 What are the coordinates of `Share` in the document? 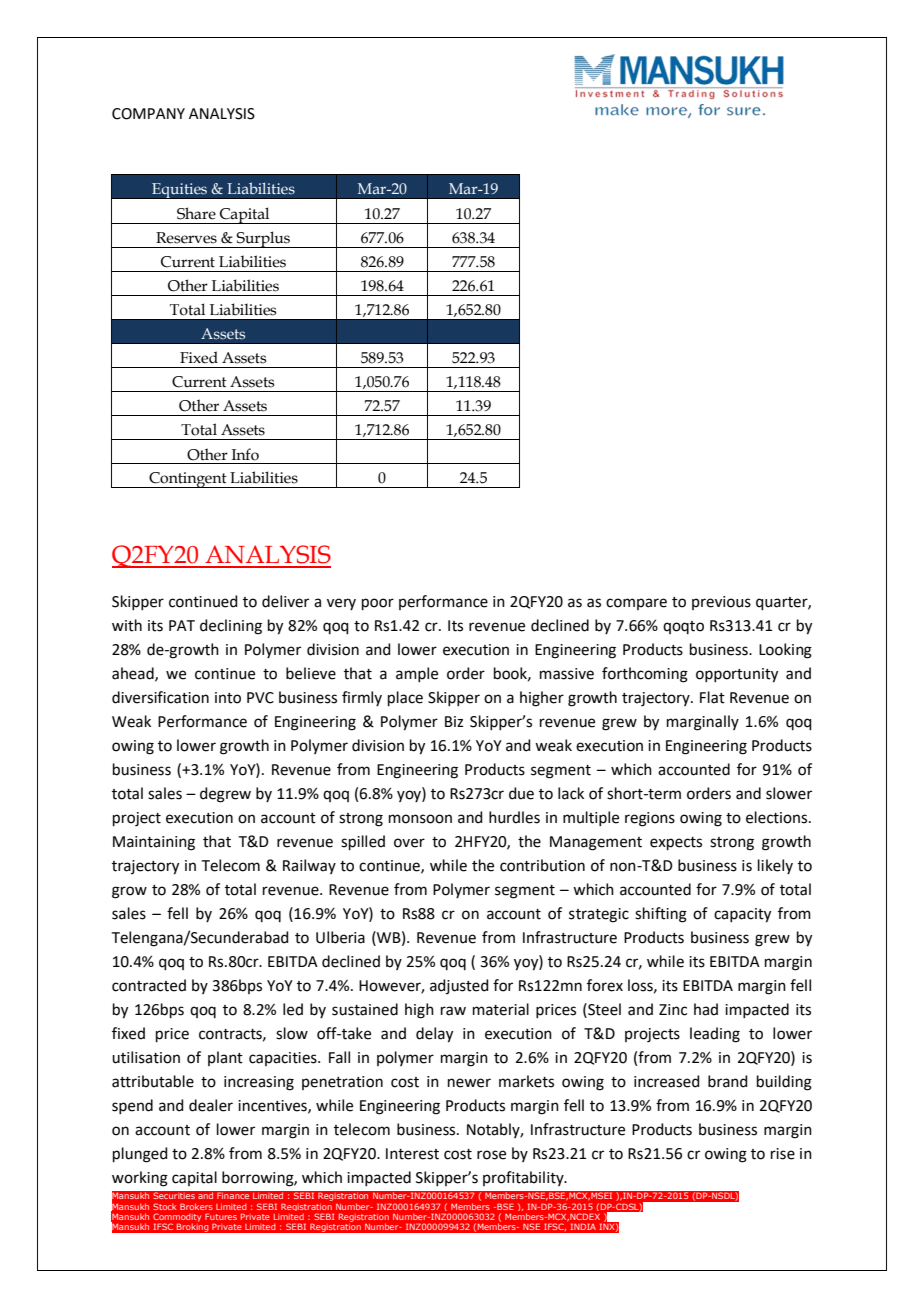 It's located at (196, 213).
